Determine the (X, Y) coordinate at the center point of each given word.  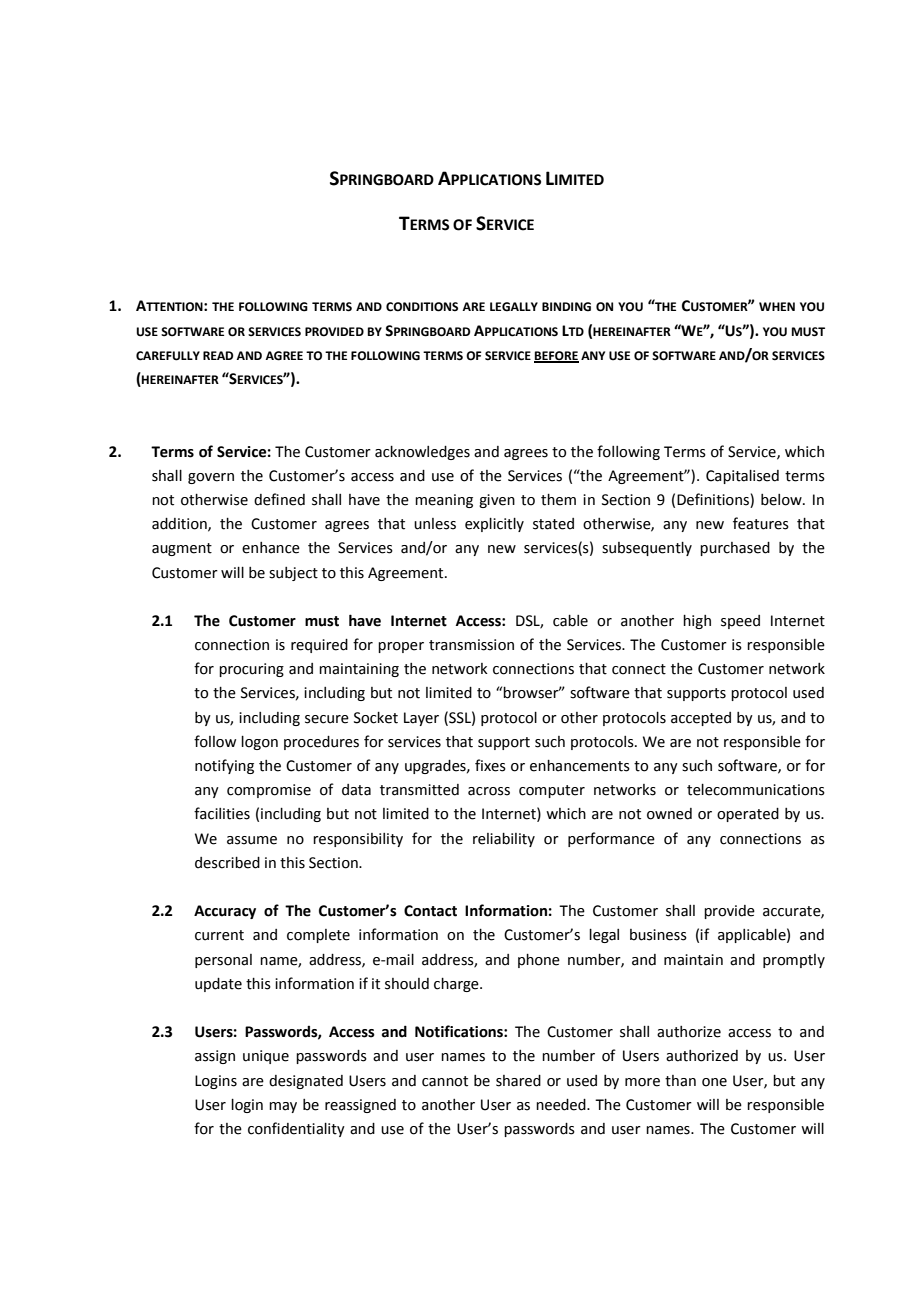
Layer (421, 719)
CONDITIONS (422, 307)
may (283, 1107)
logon (259, 743)
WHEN (777, 306)
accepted (701, 719)
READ (218, 355)
